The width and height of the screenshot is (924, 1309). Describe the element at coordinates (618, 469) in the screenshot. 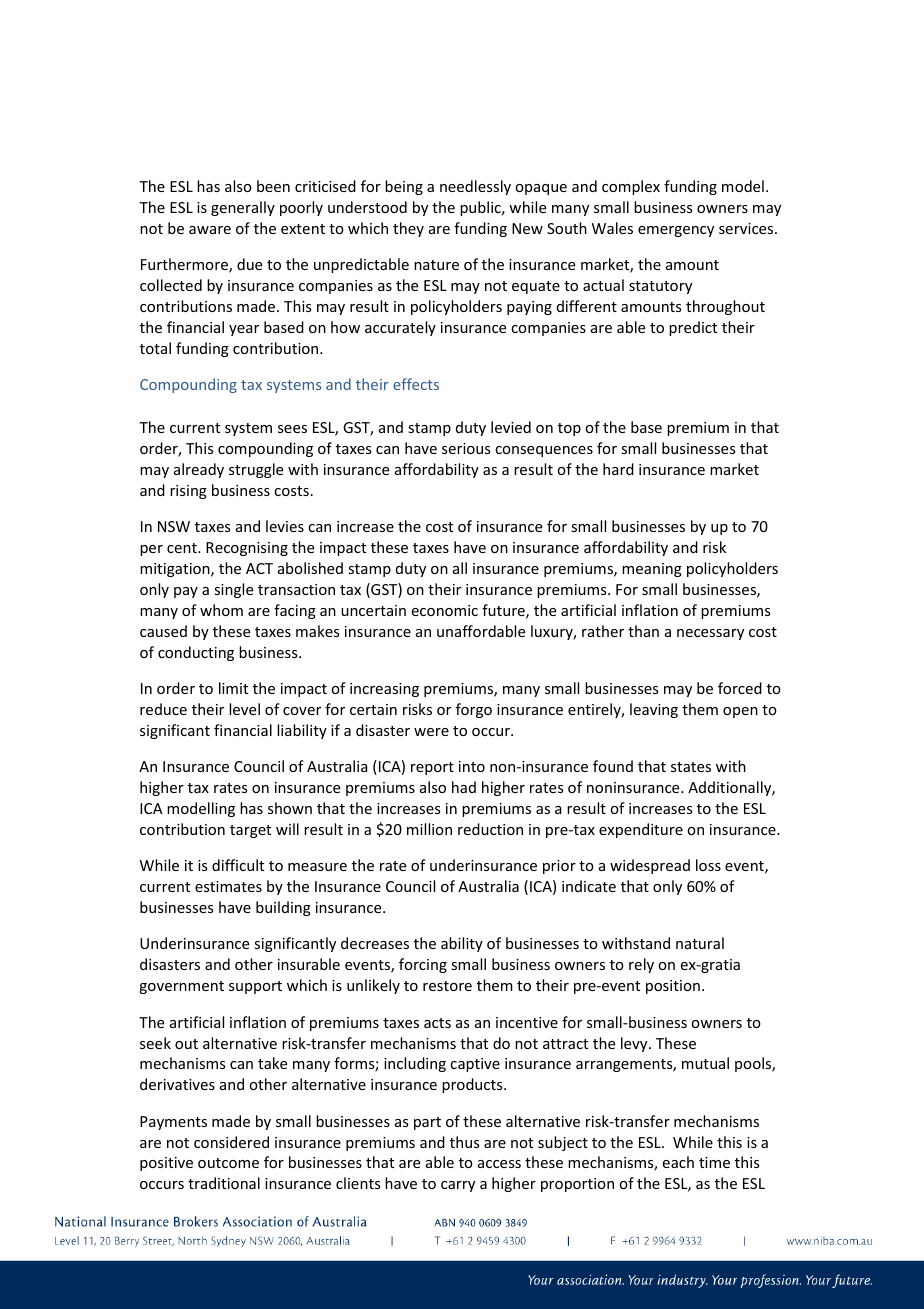

I see `hard` at that location.
